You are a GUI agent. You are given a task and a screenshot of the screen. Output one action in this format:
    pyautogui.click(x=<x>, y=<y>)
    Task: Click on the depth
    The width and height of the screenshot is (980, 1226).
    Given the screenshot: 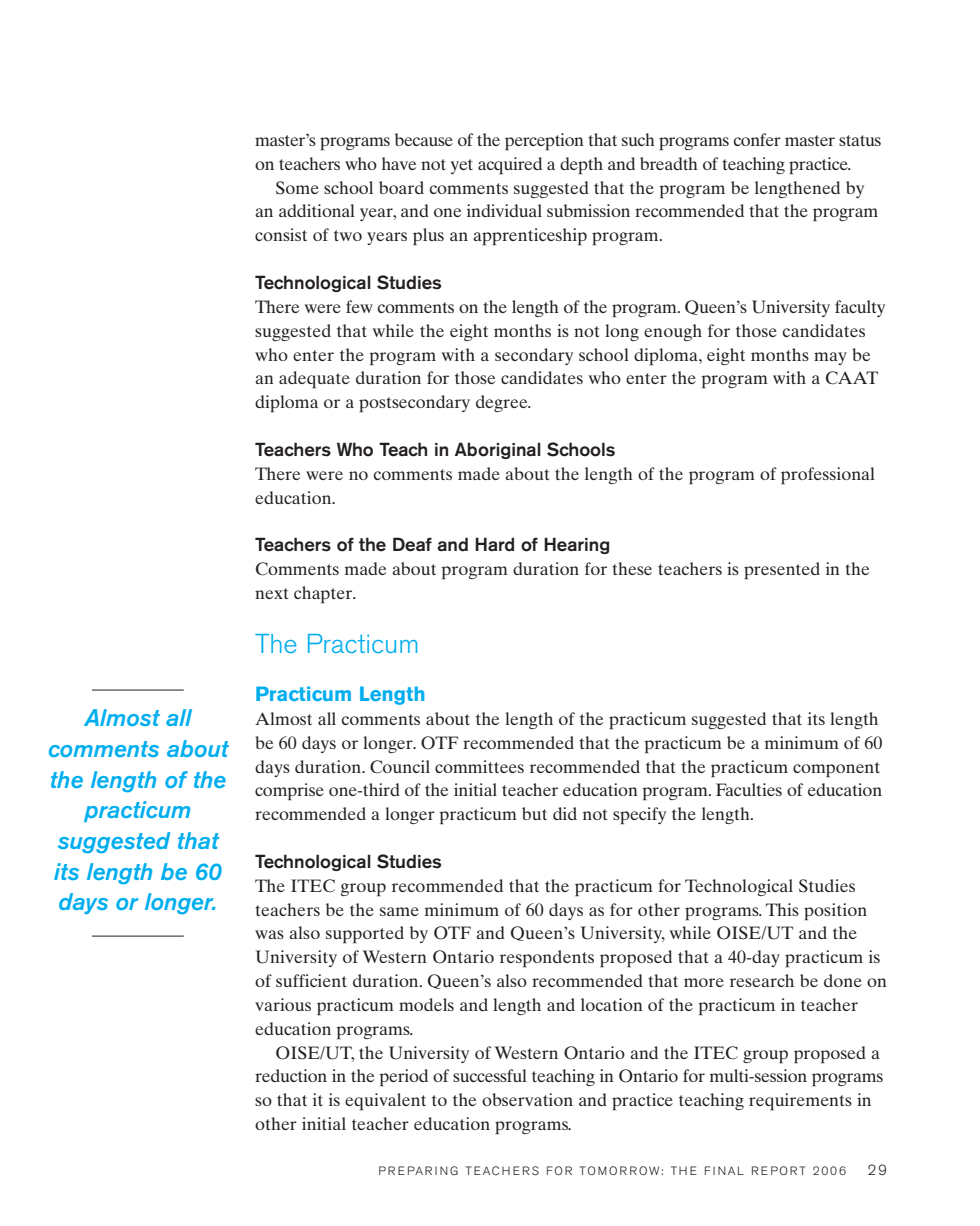 What is the action you would take?
    pyautogui.click(x=581, y=166)
